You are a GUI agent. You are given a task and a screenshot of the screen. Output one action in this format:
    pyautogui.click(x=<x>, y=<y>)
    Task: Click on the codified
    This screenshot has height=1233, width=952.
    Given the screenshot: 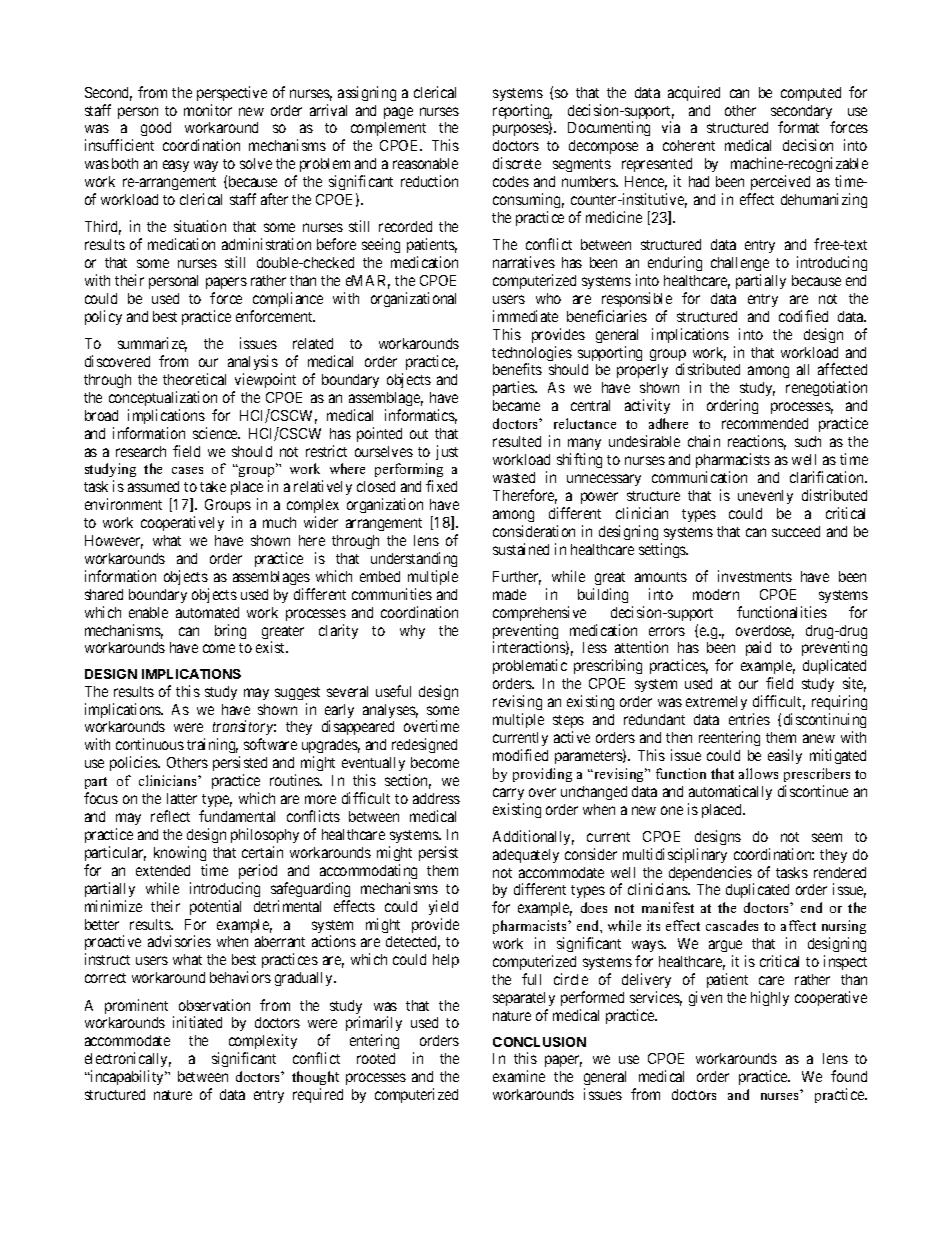 What is the action you would take?
    pyautogui.click(x=803, y=316)
